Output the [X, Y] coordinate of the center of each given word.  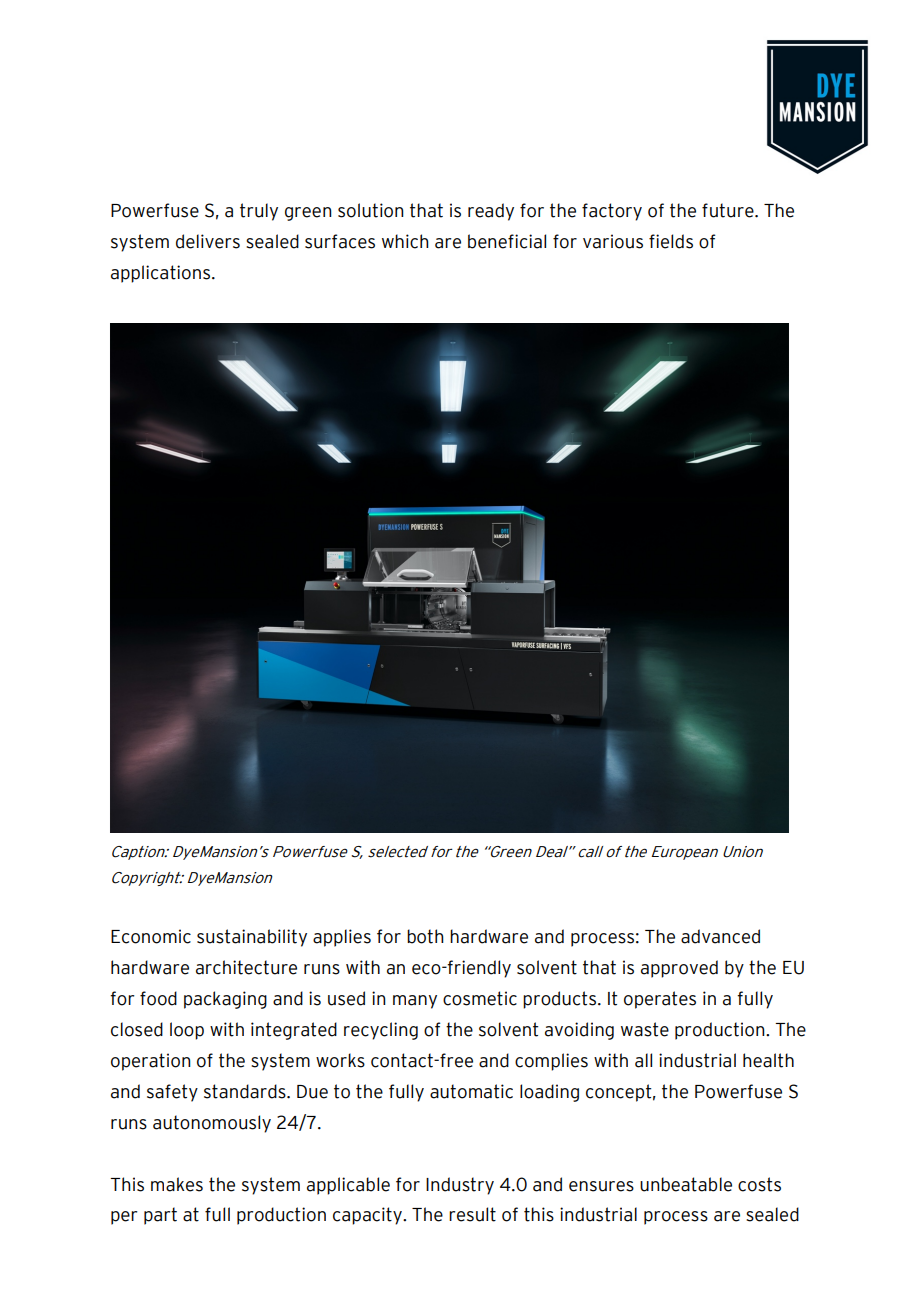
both [425, 936]
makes [177, 1184]
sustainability [252, 938]
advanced [720, 936]
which [405, 241]
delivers [208, 241]
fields [671, 241]
